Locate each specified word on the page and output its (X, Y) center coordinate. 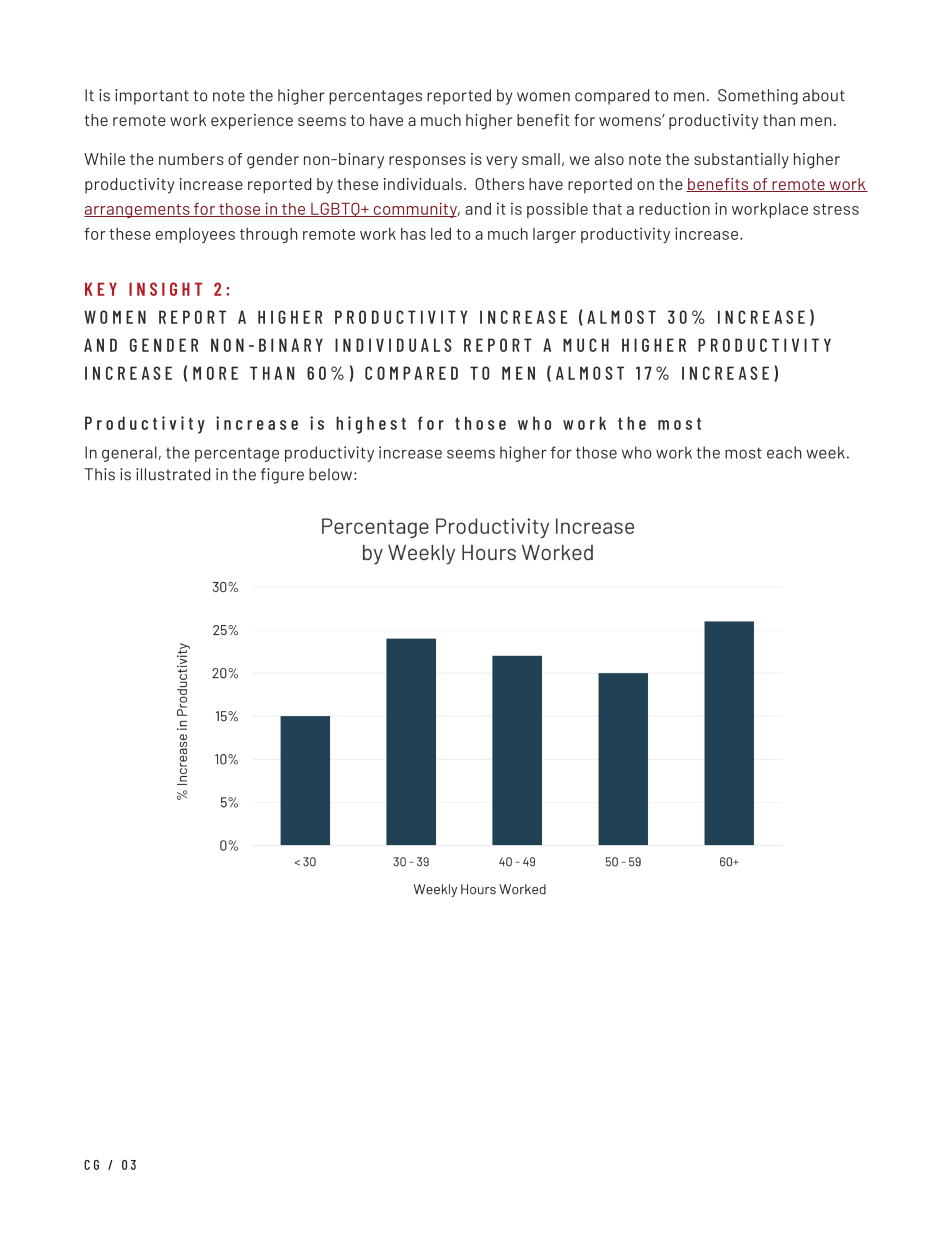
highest (371, 425)
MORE (215, 373)
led (441, 234)
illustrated (173, 474)
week (825, 452)
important (152, 97)
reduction (674, 208)
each (784, 452)
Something (758, 97)
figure (282, 476)
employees (195, 235)
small (541, 159)
